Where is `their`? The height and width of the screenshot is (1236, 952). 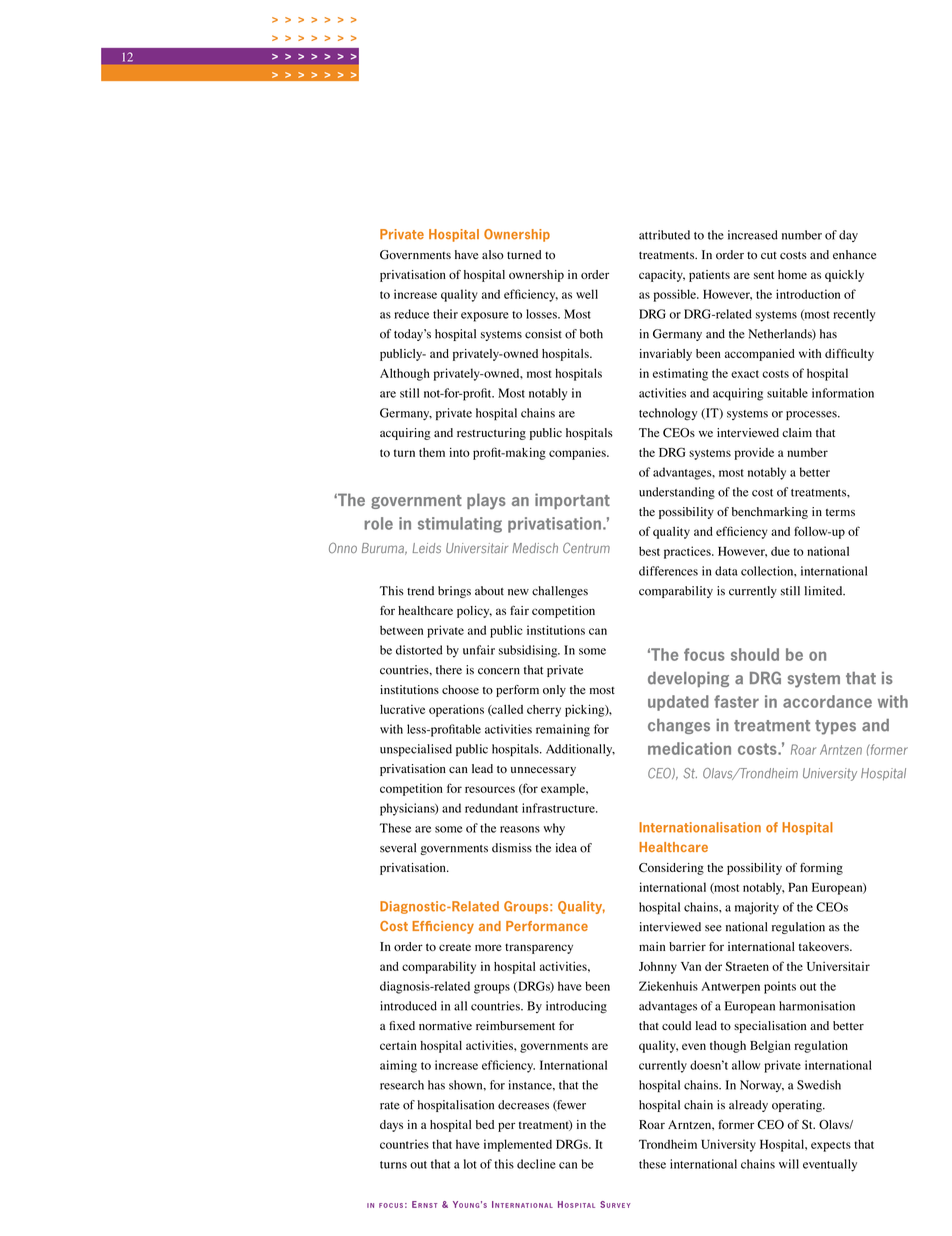
their is located at coordinates (445, 314).
